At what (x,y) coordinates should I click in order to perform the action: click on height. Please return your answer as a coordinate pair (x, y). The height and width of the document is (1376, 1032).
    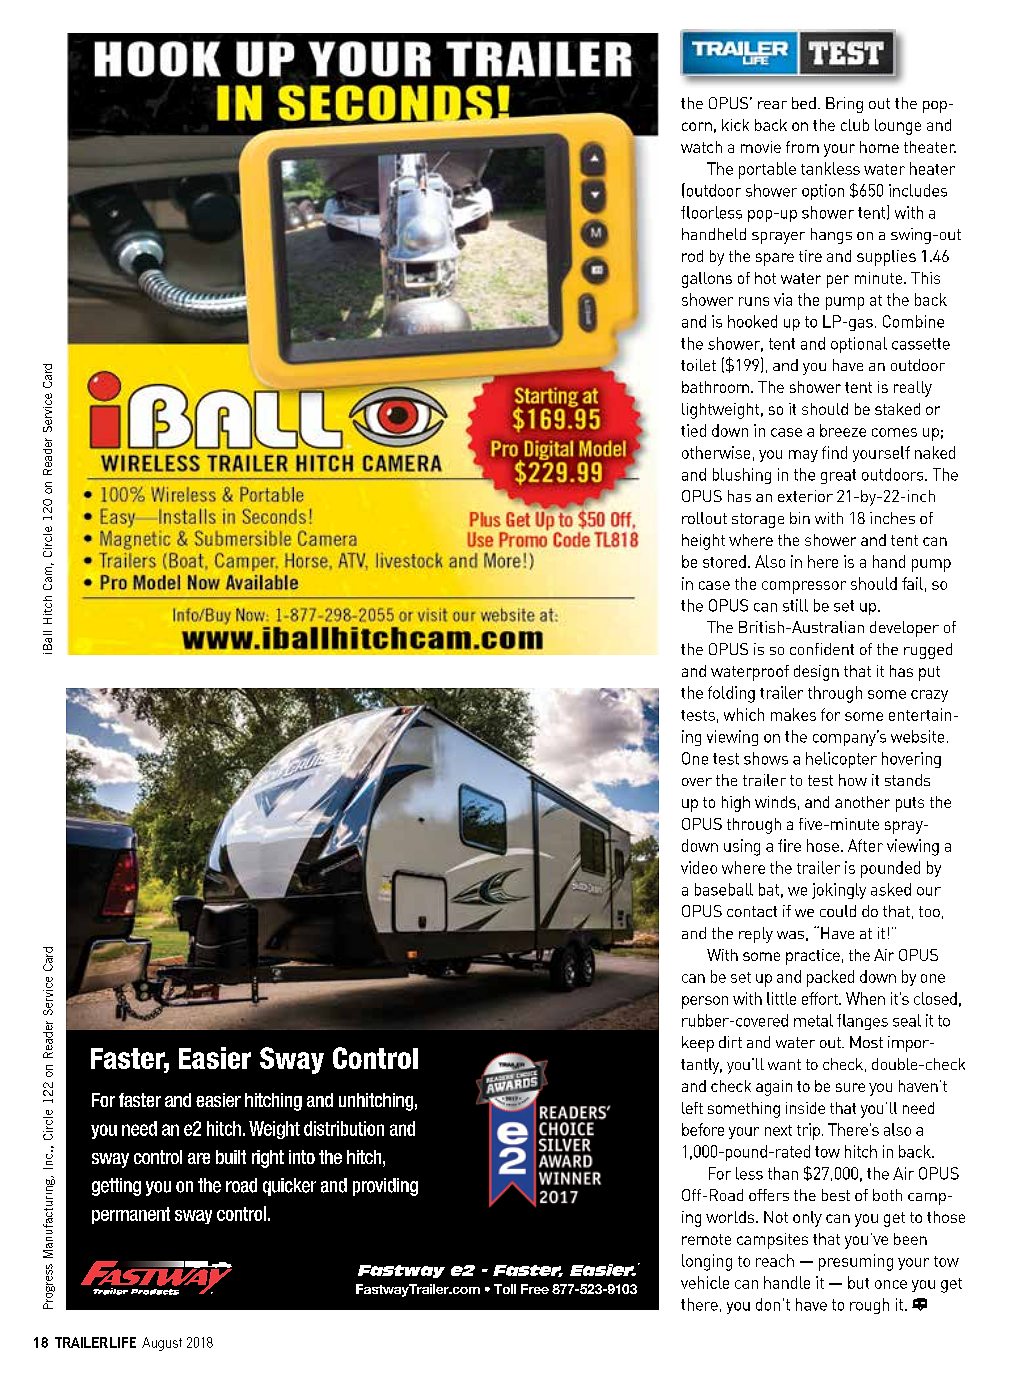
    Looking at the image, I should click on (703, 542).
